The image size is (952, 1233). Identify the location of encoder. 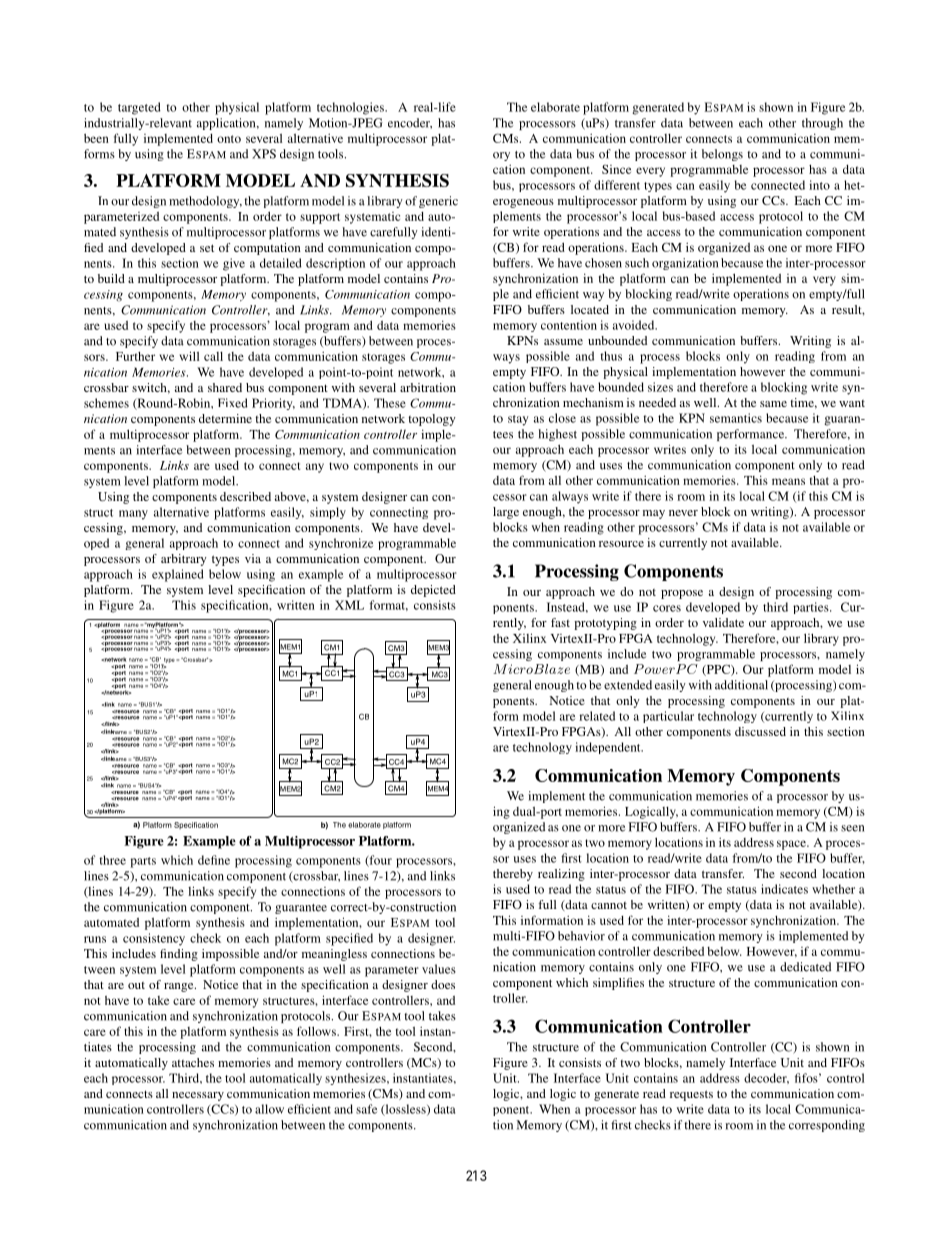
(410, 123).
